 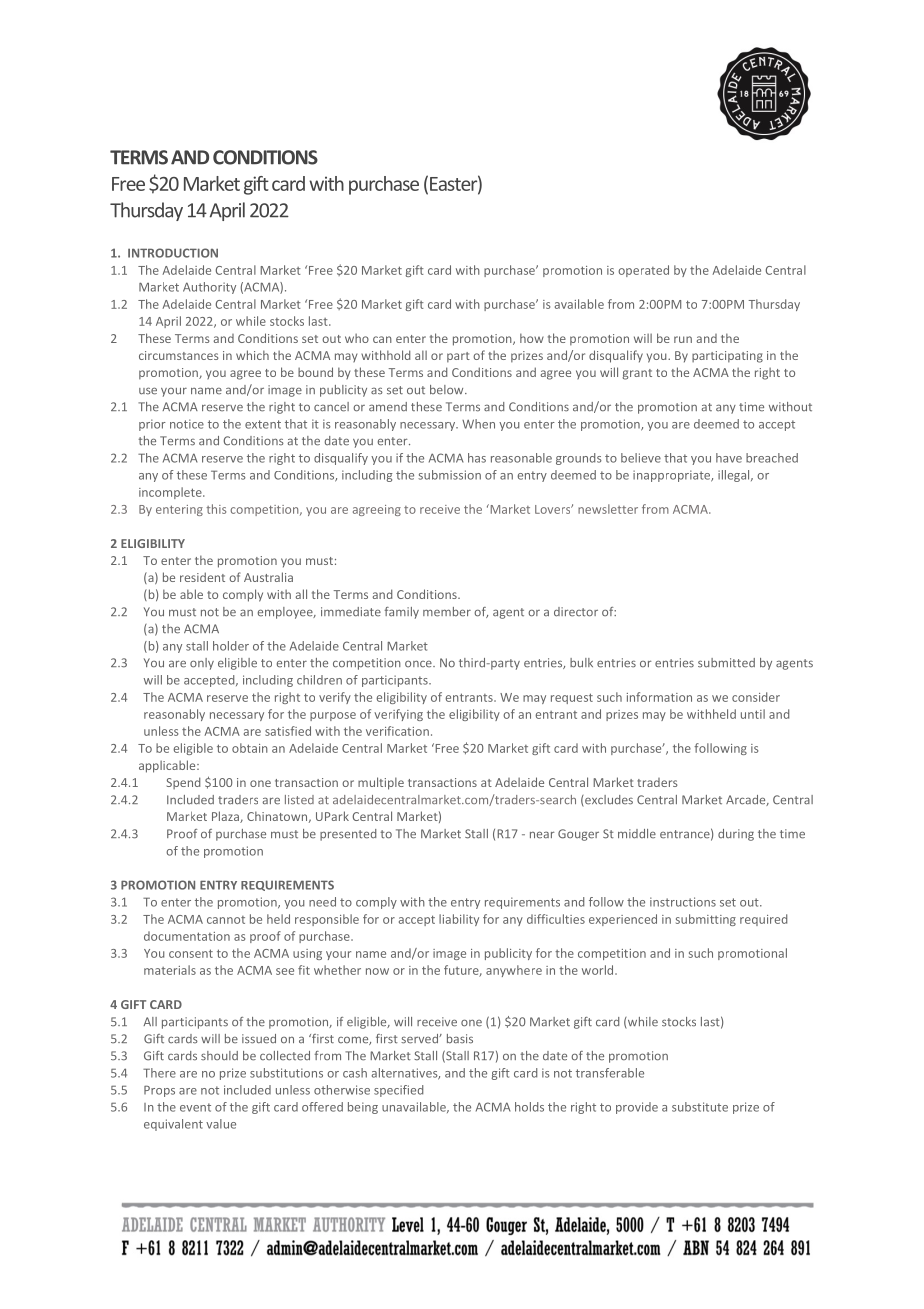 I want to click on substitute, so click(x=700, y=1107).
